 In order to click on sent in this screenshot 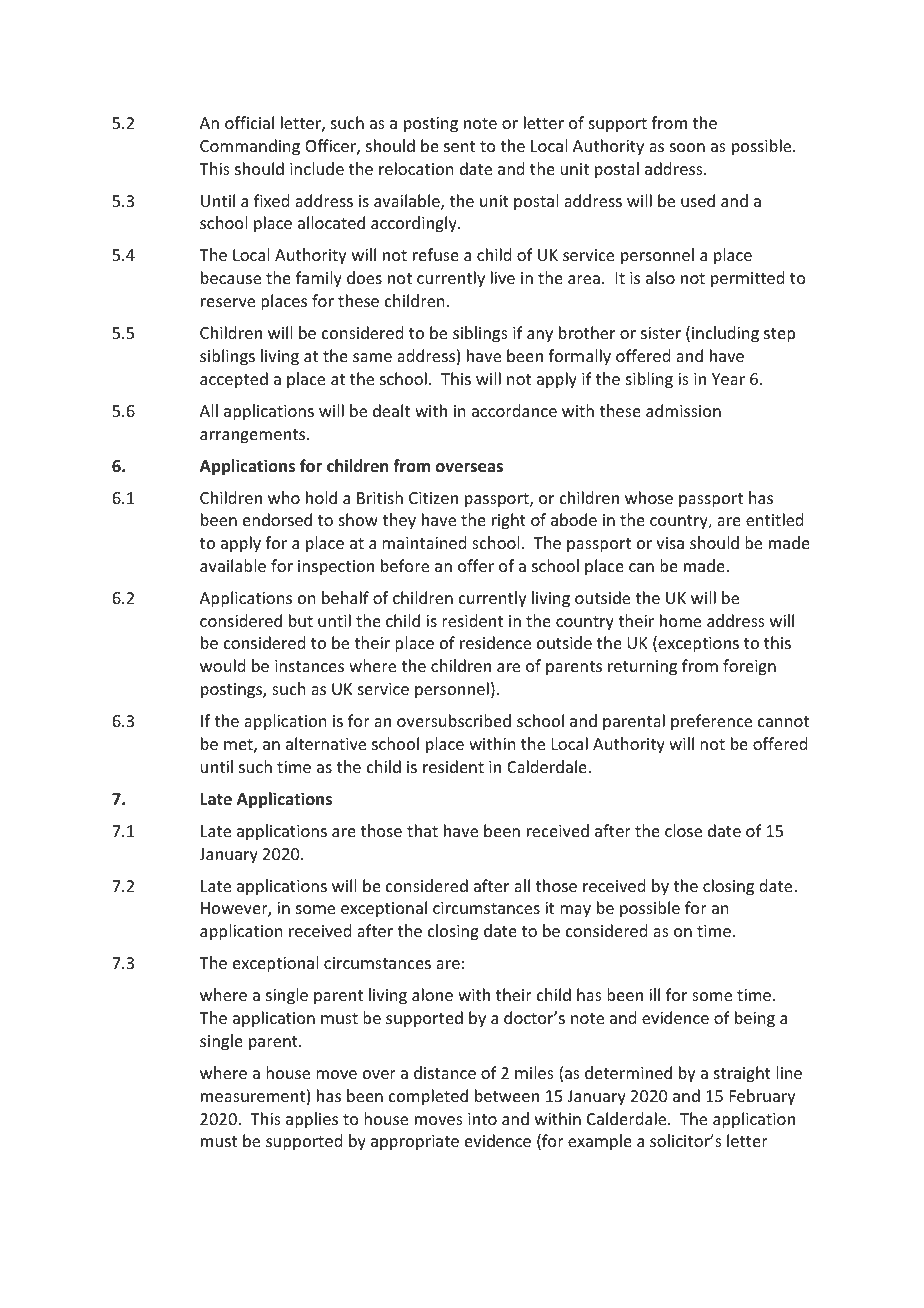, I will do `click(459, 146)`.
